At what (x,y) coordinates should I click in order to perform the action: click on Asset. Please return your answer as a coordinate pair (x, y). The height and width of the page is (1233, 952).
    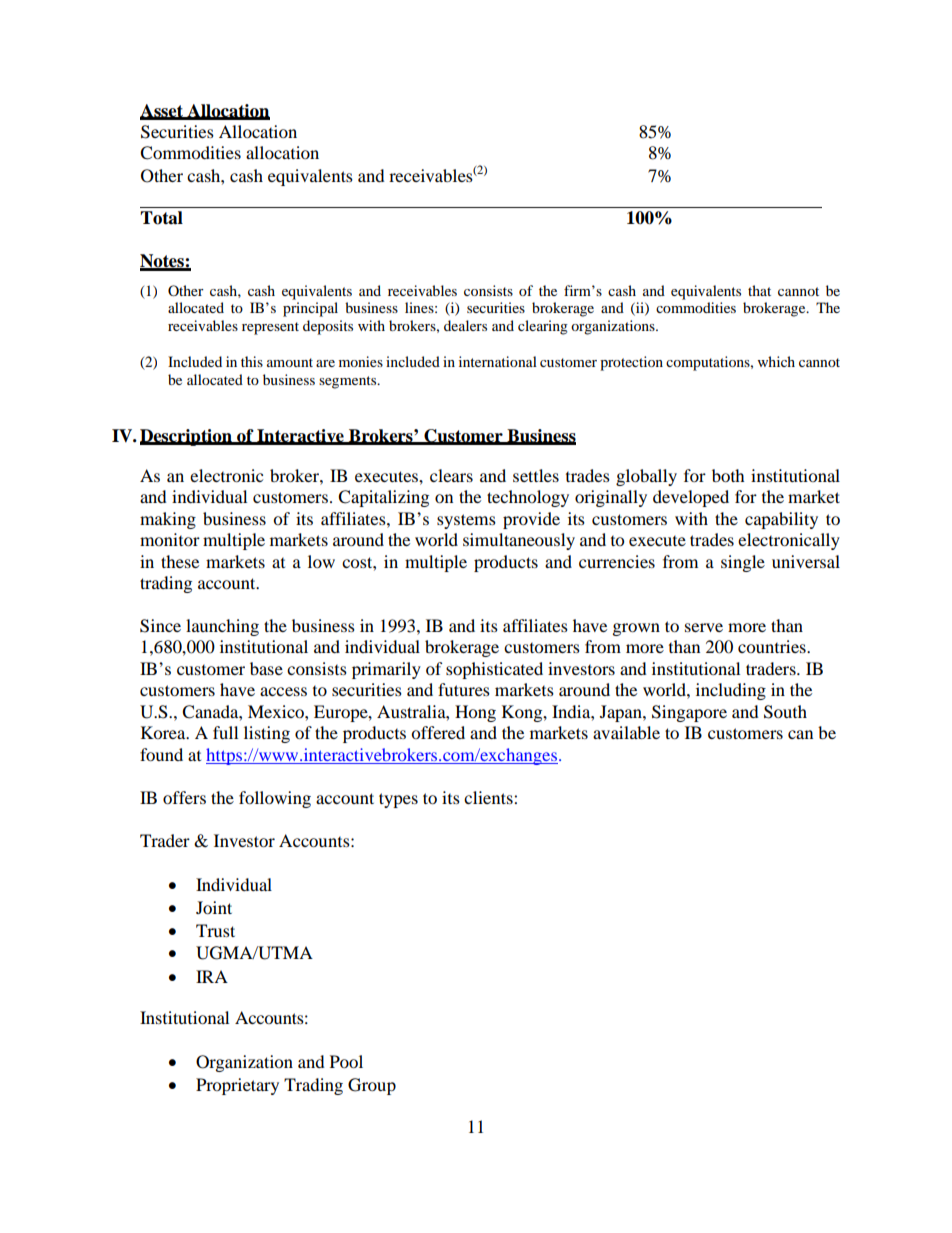
    Looking at the image, I should click on (162, 111).
